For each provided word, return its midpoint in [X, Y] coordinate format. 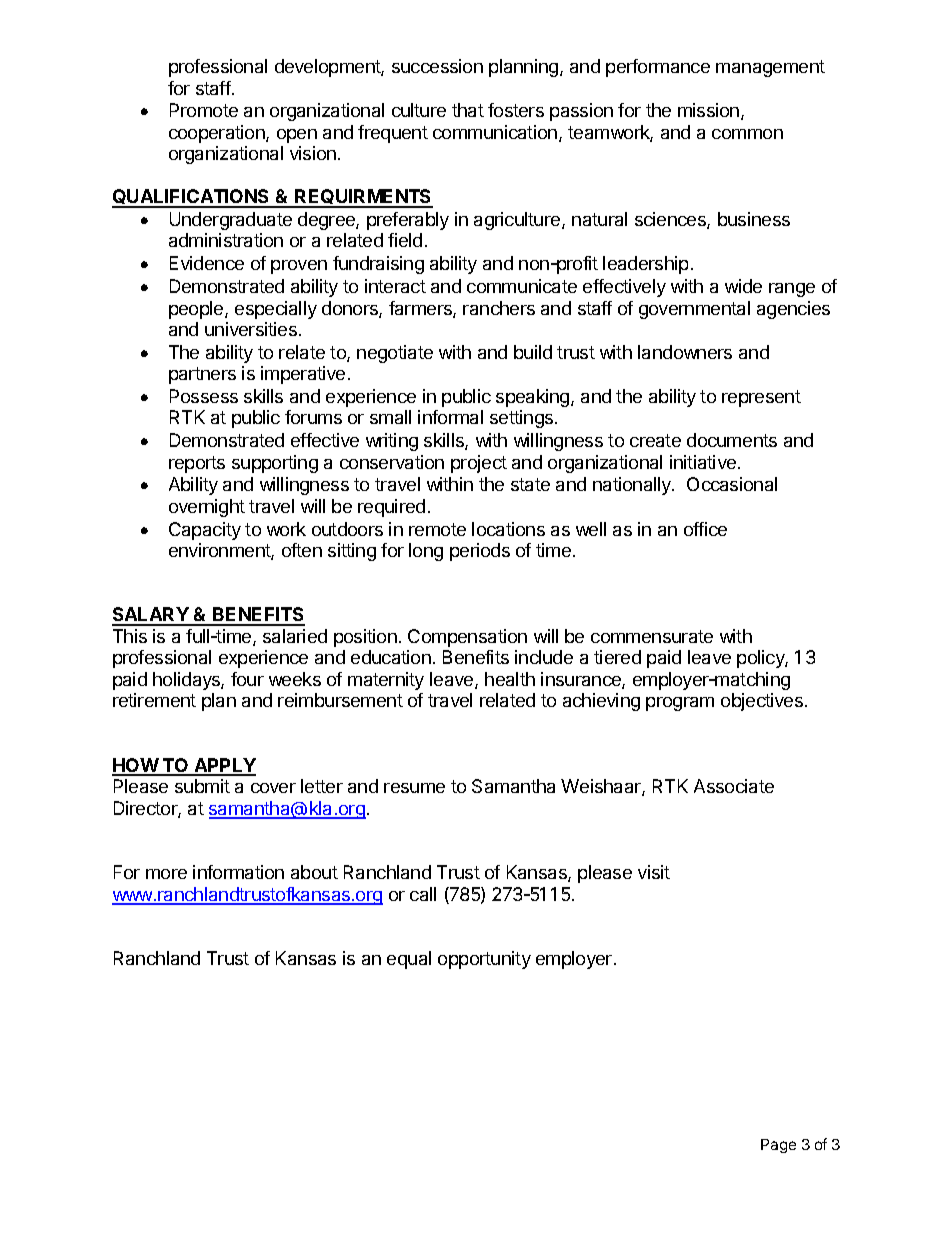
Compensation [467, 638]
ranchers [499, 308]
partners [202, 375]
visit [654, 872]
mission [710, 111]
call [423, 894]
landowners [685, 352]
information [238, 872]
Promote [204, 110]
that [468, 110]
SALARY [151, 616]
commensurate [652, 636]
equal [409, 960]
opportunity [484, 960]
